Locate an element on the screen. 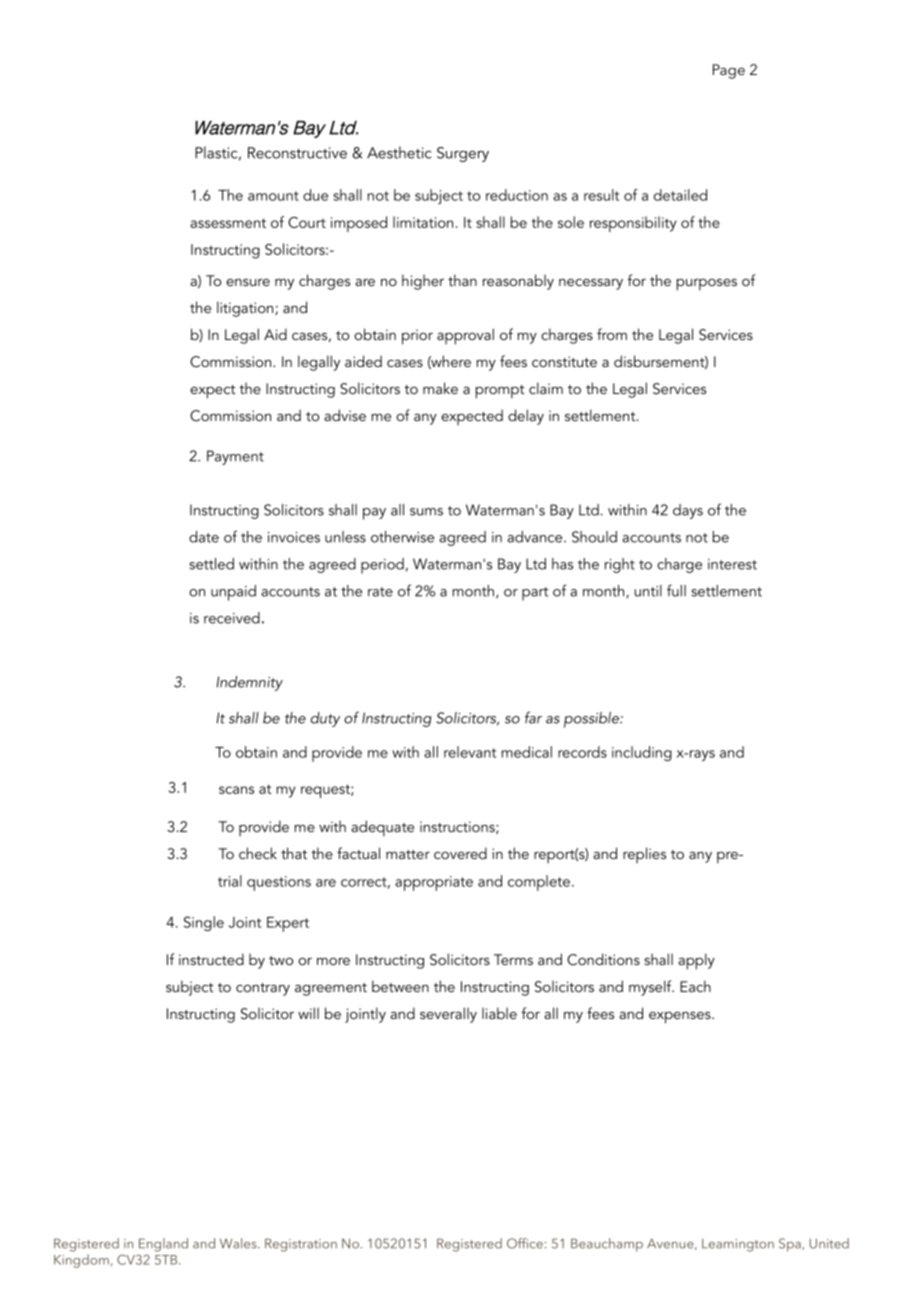 The image size is (924, 1308). far is located at coordinates (533, 717).
